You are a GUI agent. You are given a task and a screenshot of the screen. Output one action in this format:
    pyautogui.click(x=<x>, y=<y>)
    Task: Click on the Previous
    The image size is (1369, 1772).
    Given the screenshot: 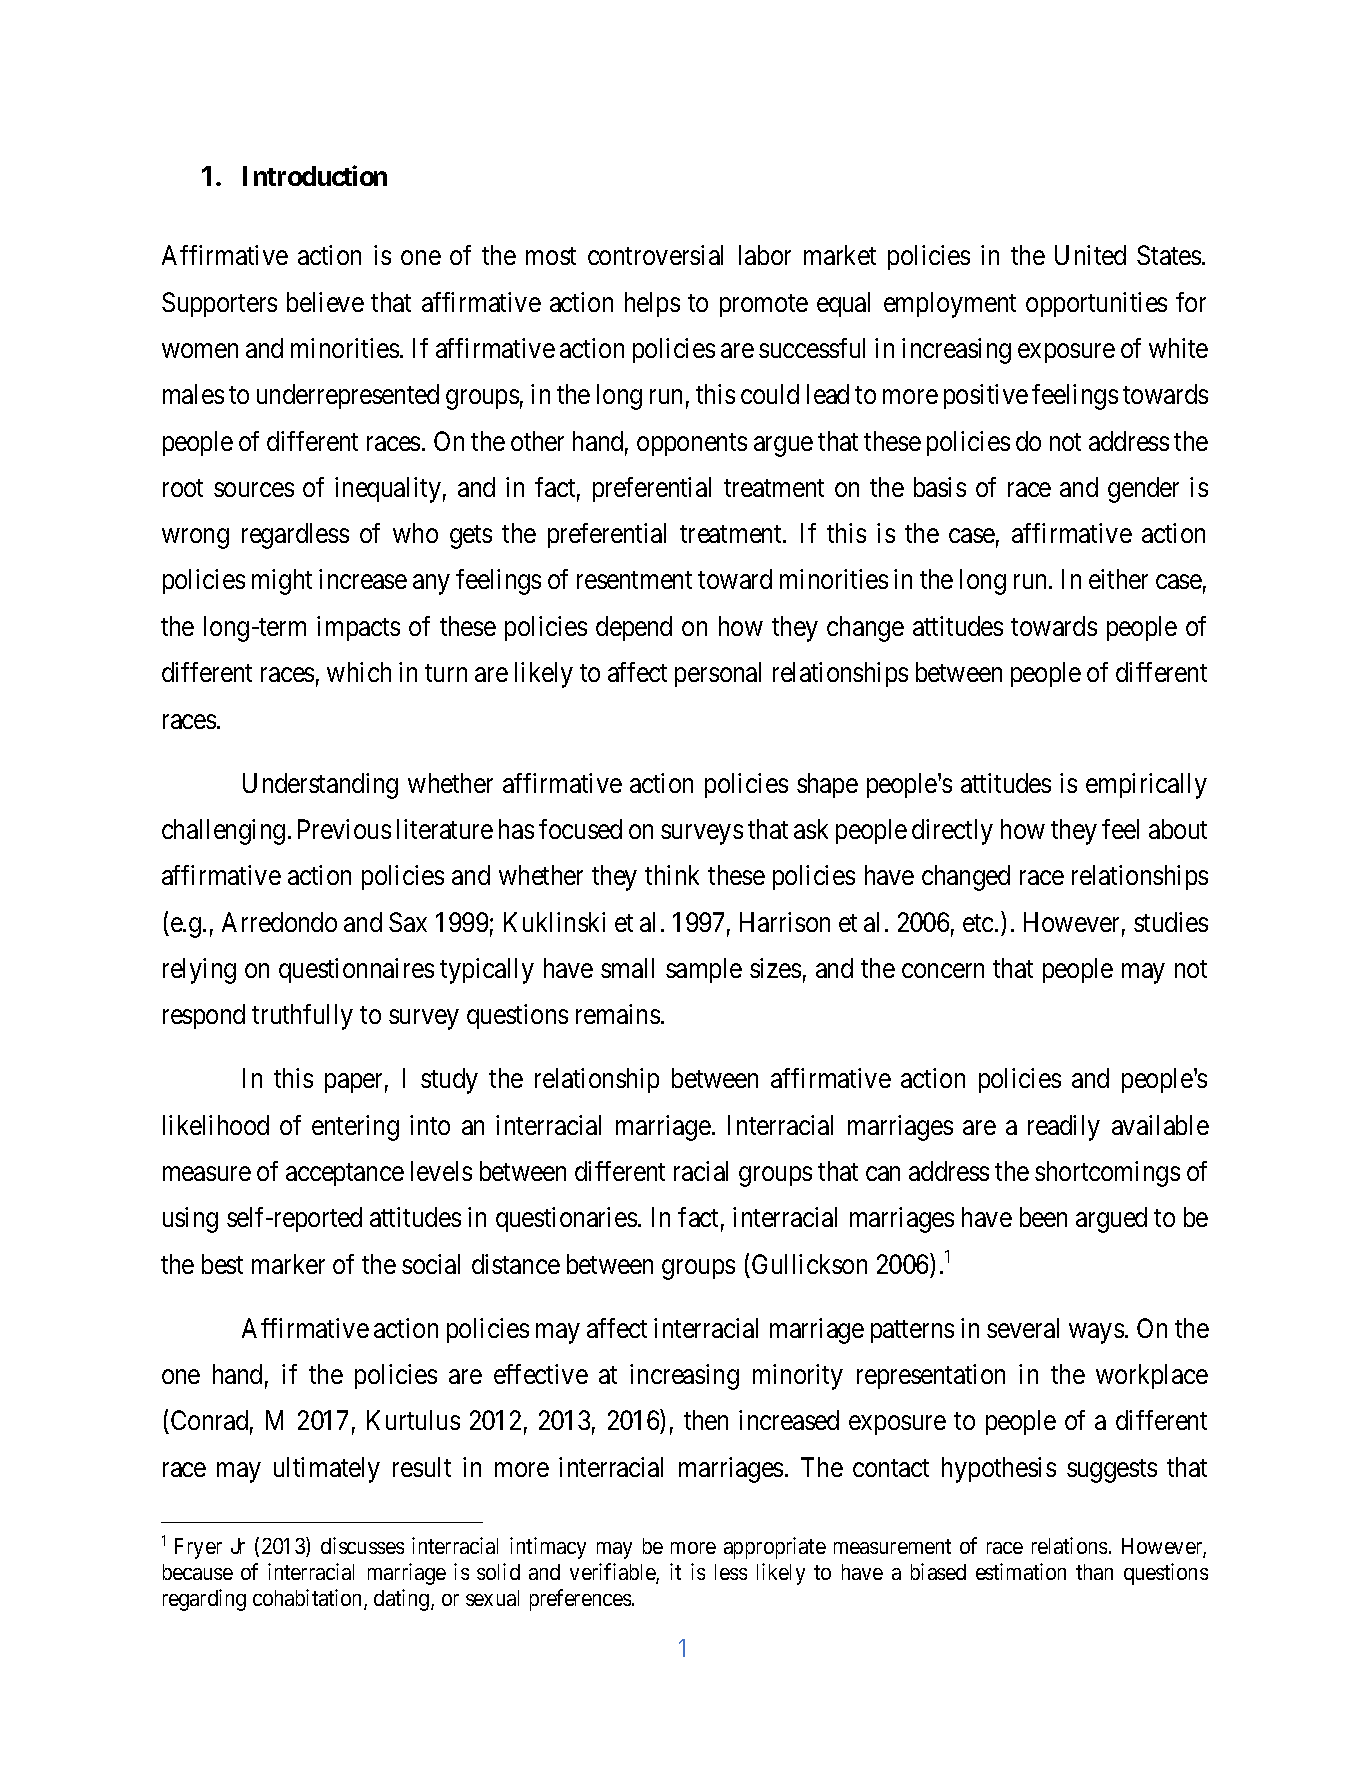 What is the action you would take?
    pyautogui.click(x=344, y=829)
